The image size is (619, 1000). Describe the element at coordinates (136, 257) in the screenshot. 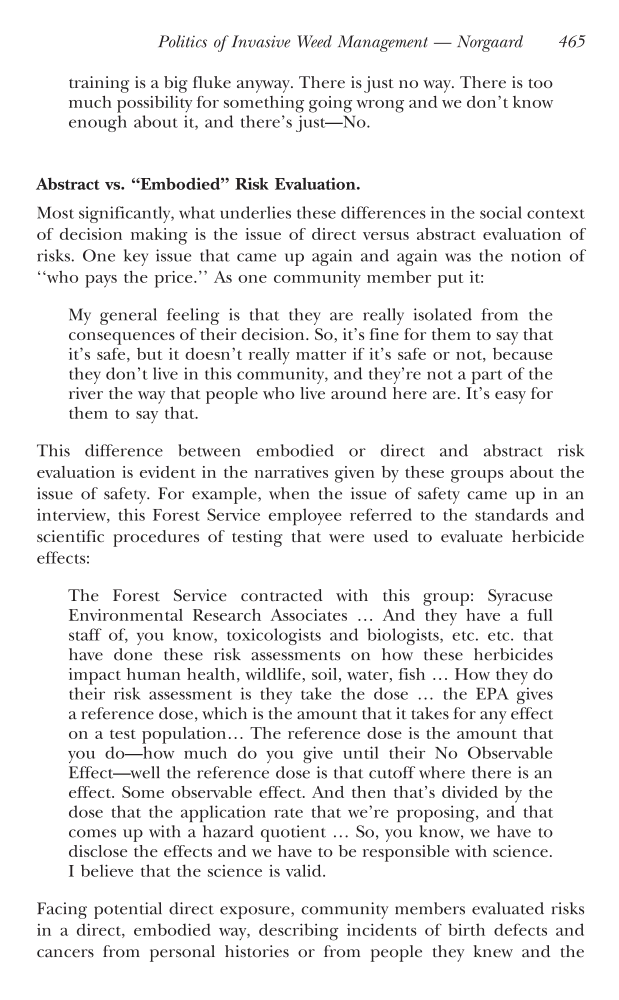

I see `key` at that location.
